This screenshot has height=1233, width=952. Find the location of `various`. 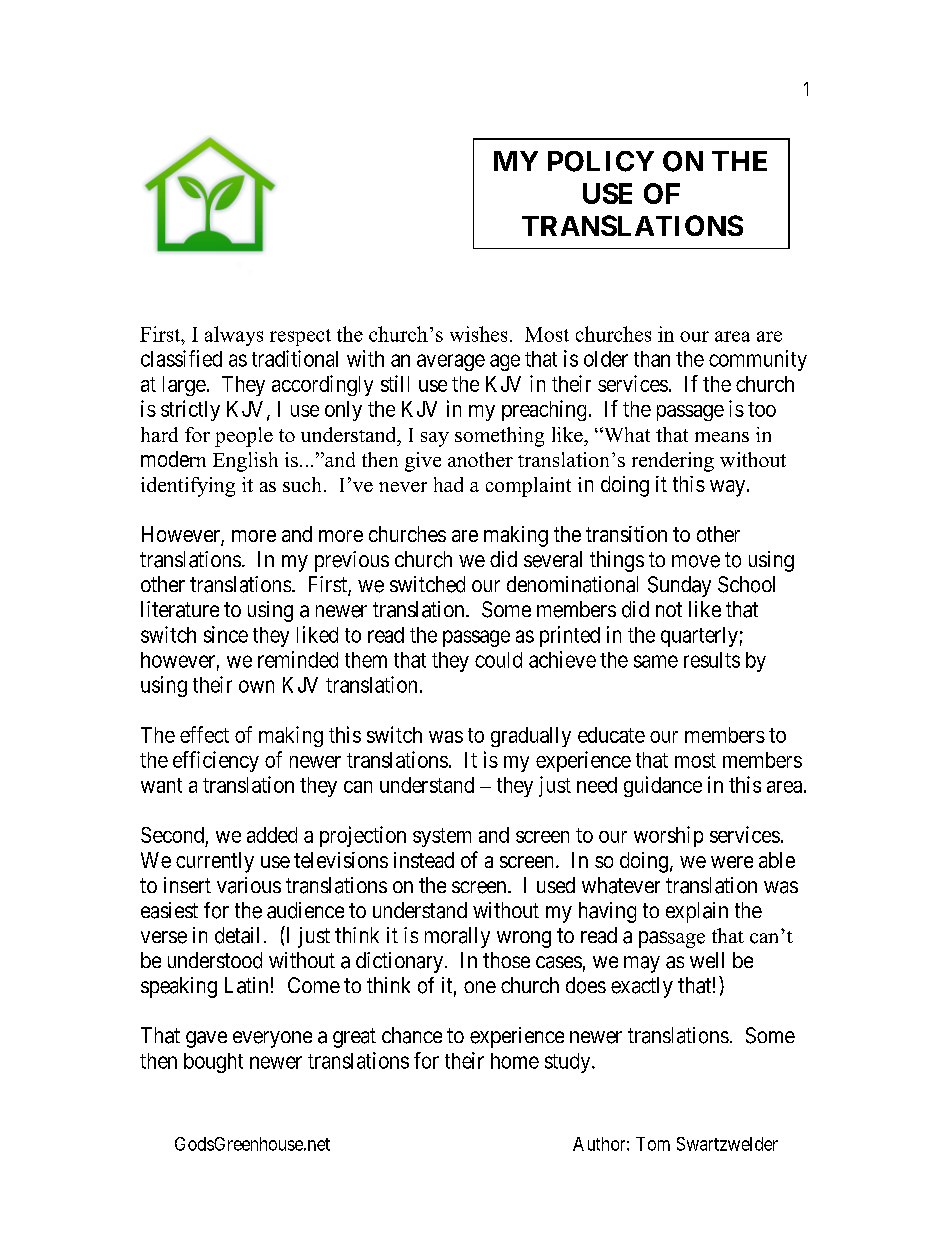

various is located at coordinates (249, 885).
